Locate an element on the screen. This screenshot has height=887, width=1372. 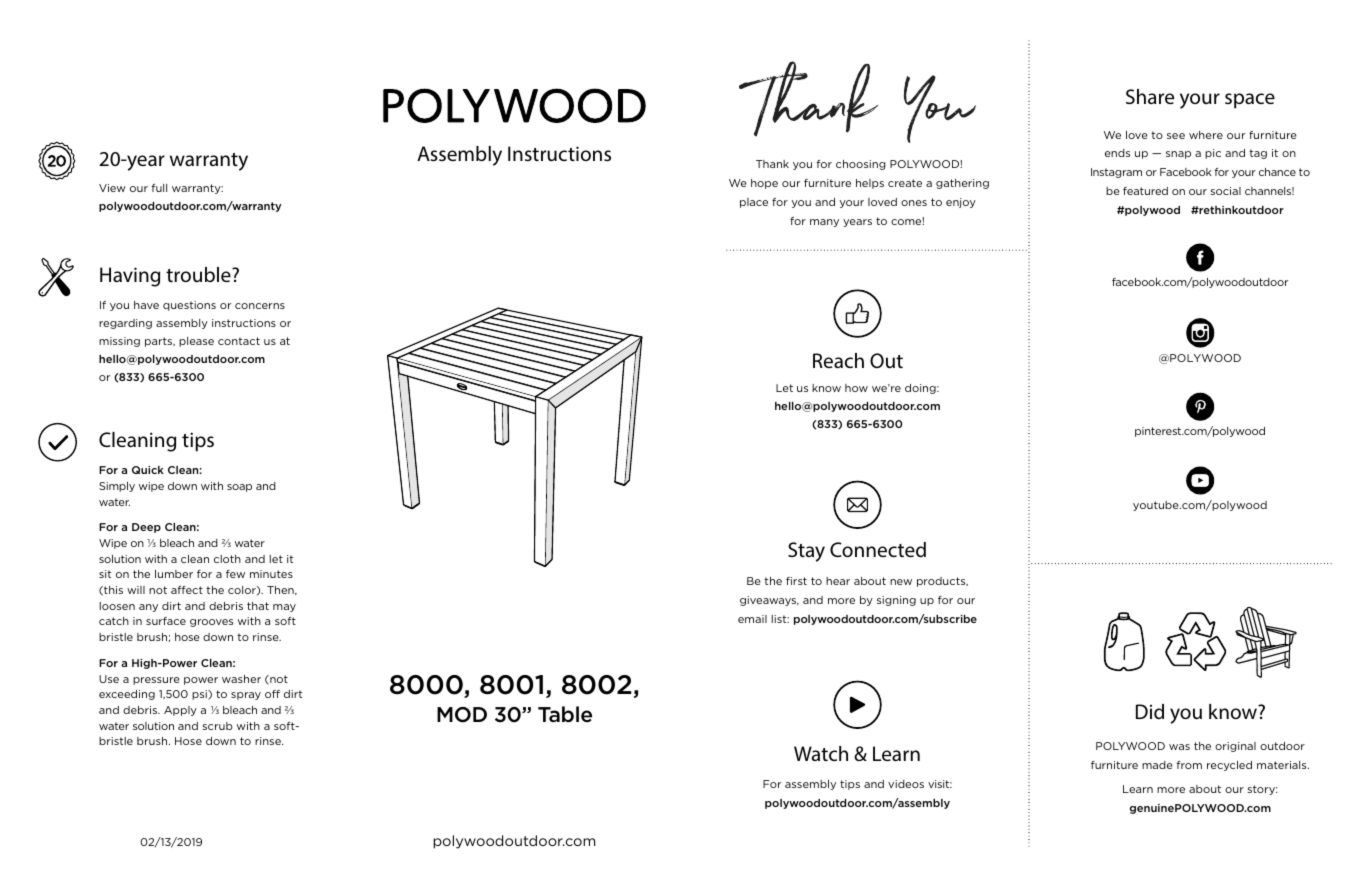
Quick is located at coordinates (148, 470).
